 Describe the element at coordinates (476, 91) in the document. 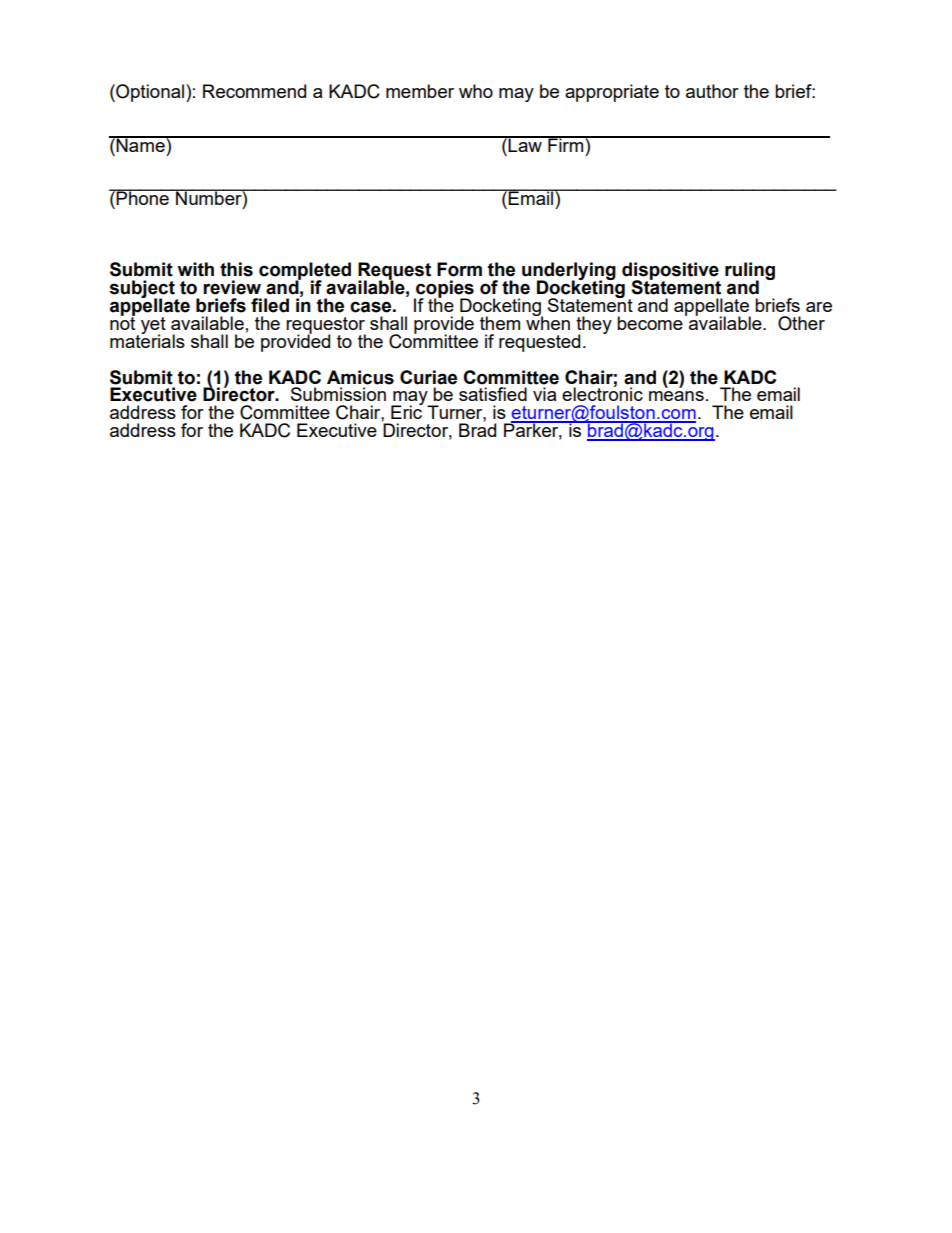

I see `who` at that location.
